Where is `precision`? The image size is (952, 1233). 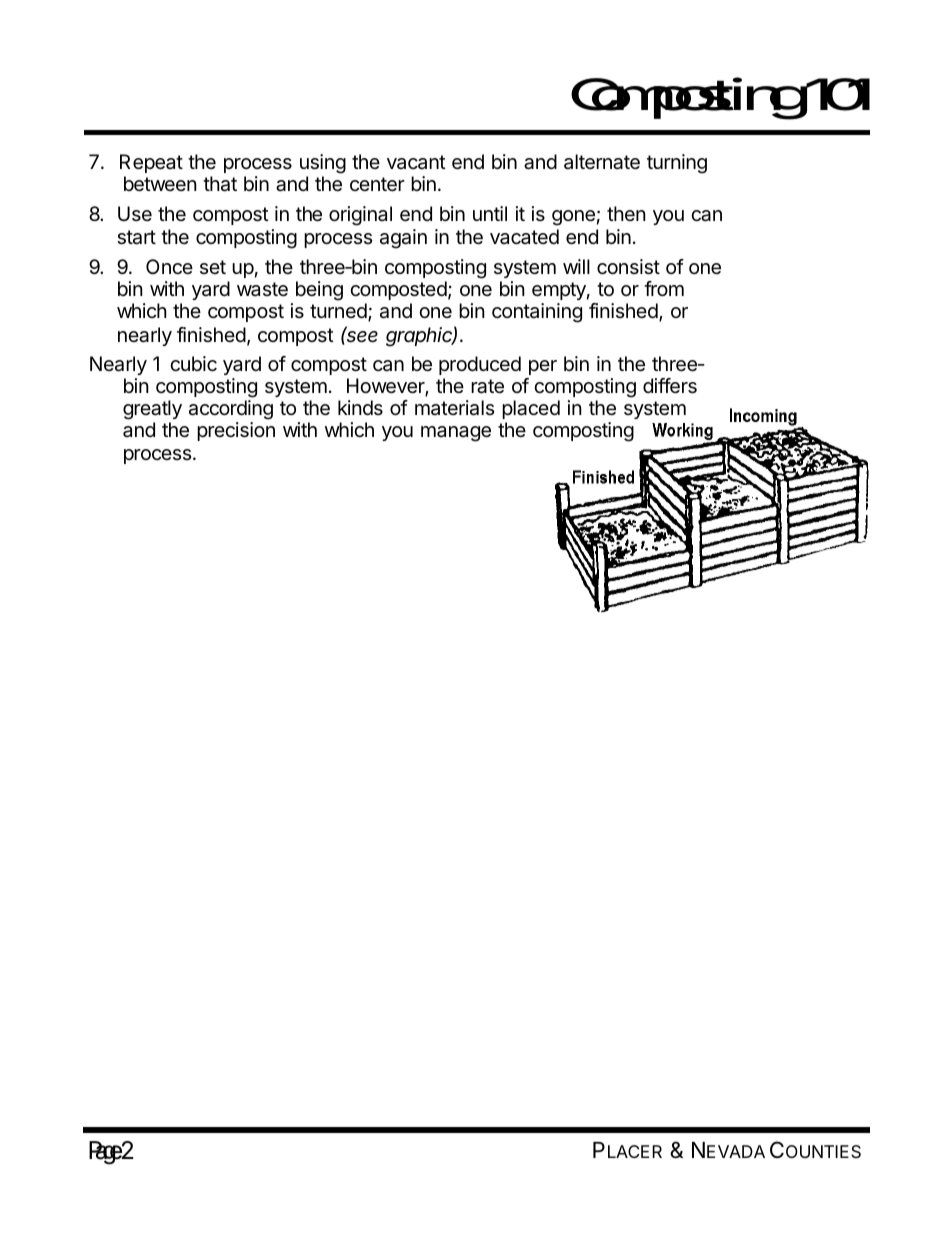
precision is located at coordinates (236, 431).
